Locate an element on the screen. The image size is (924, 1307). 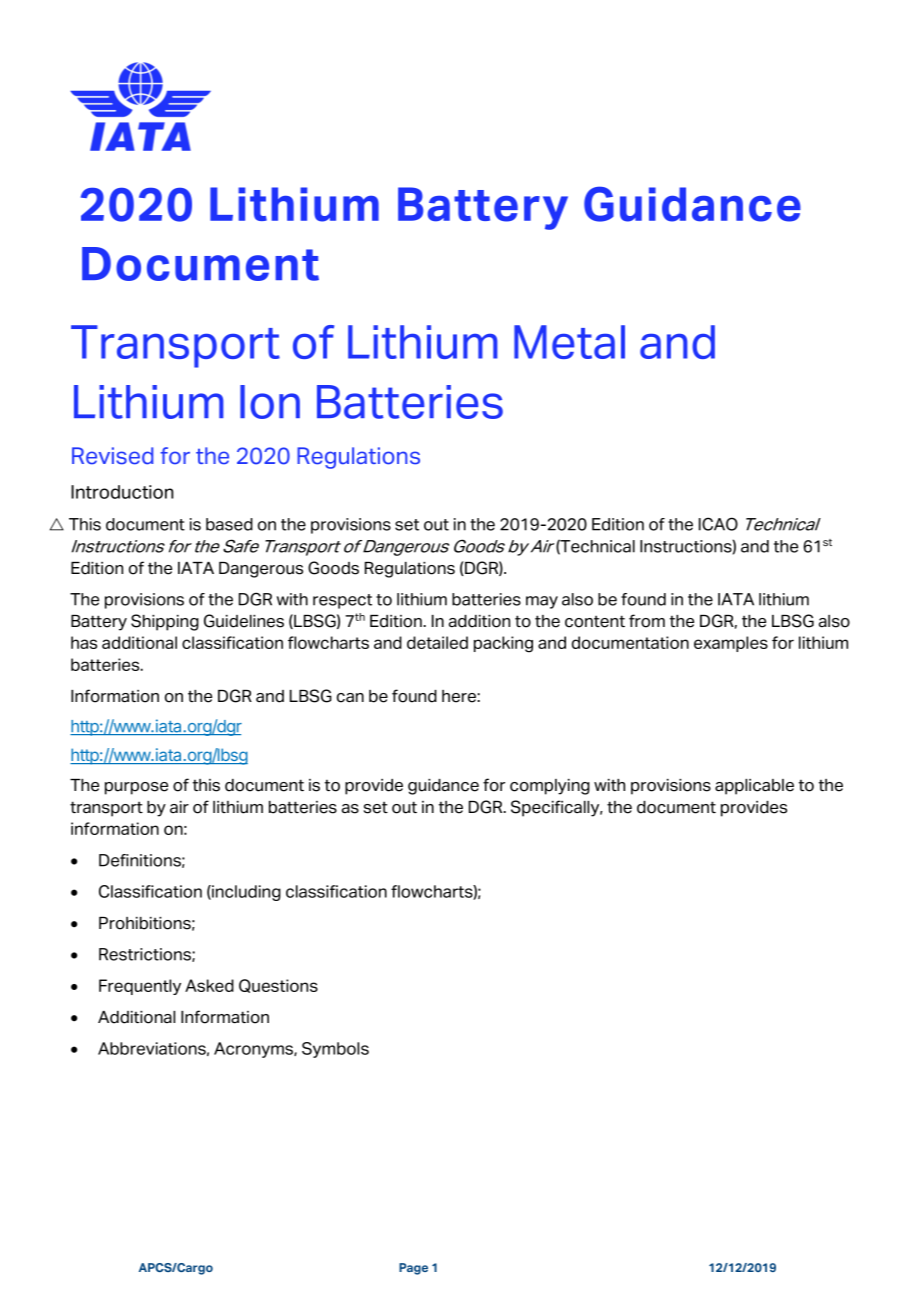
Symbols is located at coordinates (335, 1050).
